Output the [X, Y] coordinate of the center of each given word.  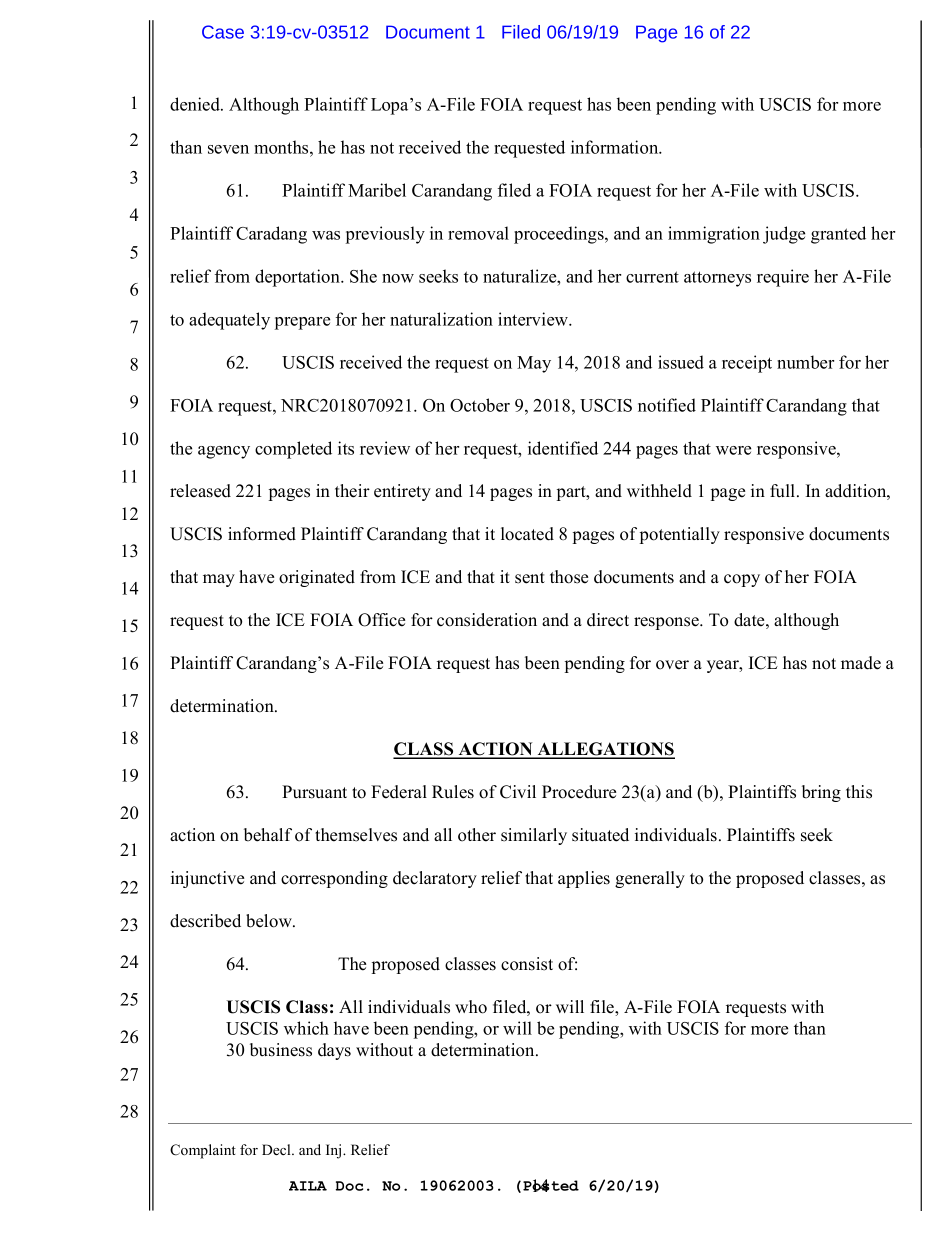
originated [317, 578]
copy [742, 580]
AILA [308, 1186]
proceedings [560, 235]
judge [784, 235]
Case [223, 32]
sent [530, 578]
